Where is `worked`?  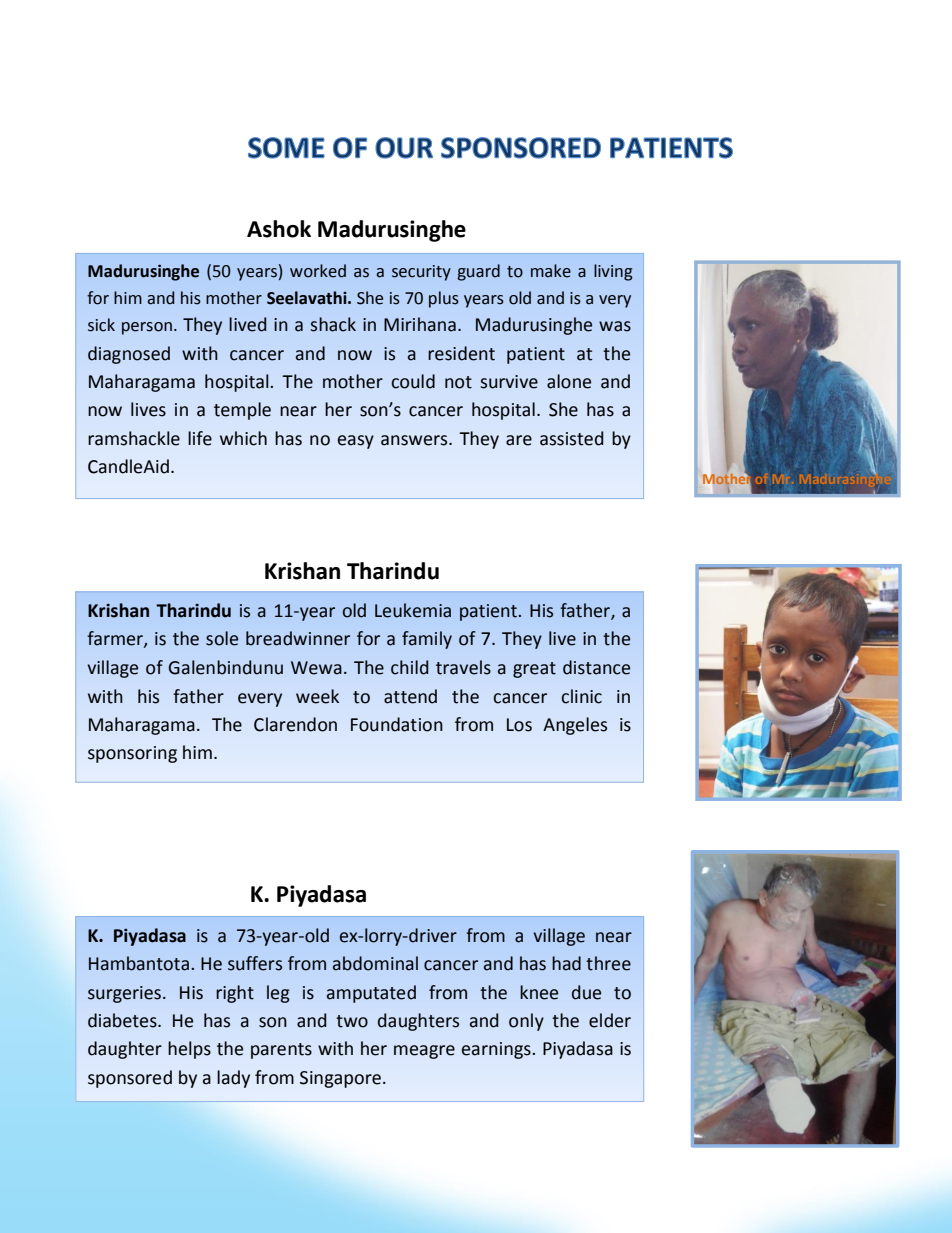 worked is located at coordinates (318, 271).
